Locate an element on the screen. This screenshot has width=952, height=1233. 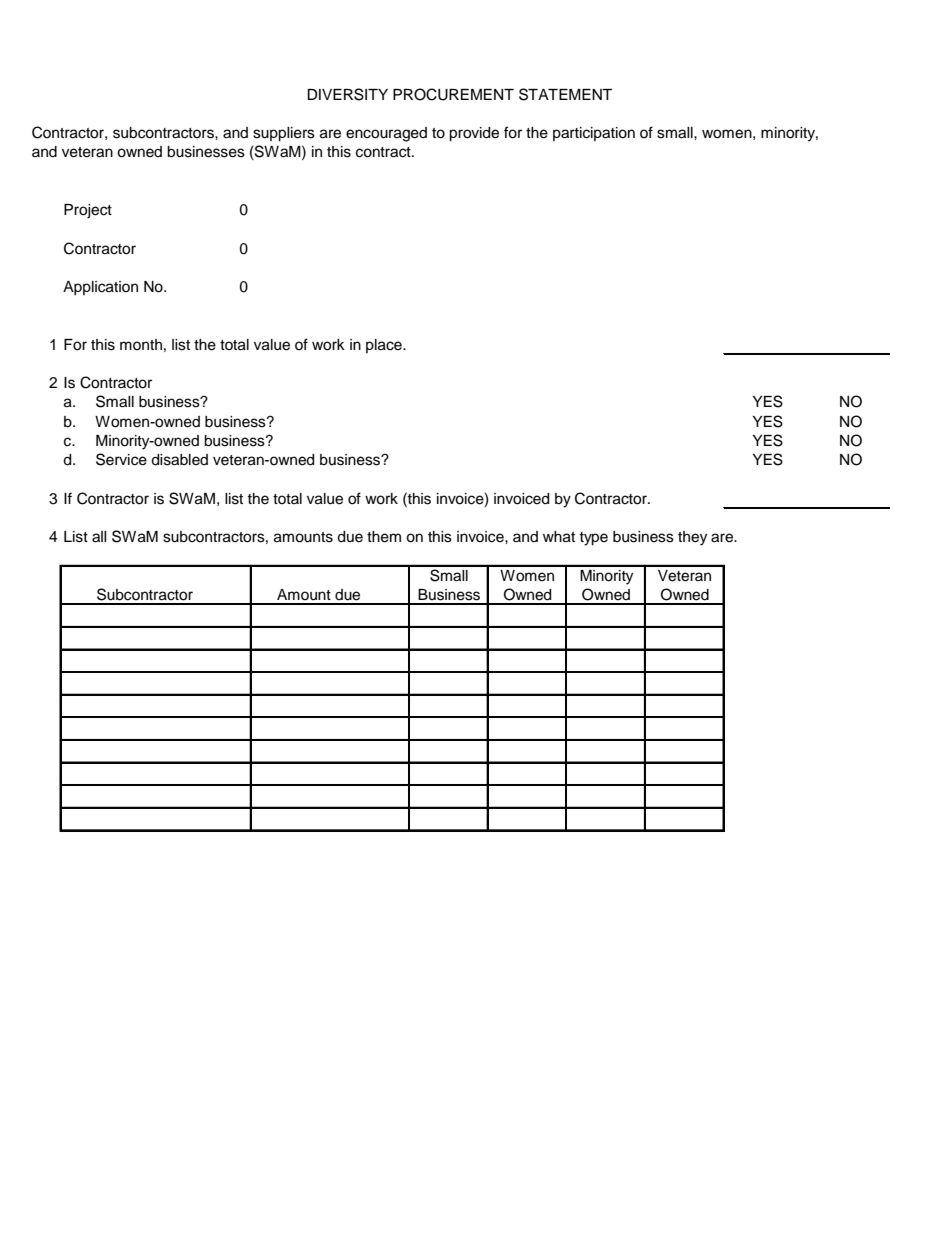
month is located at coordinates (141, 344).
